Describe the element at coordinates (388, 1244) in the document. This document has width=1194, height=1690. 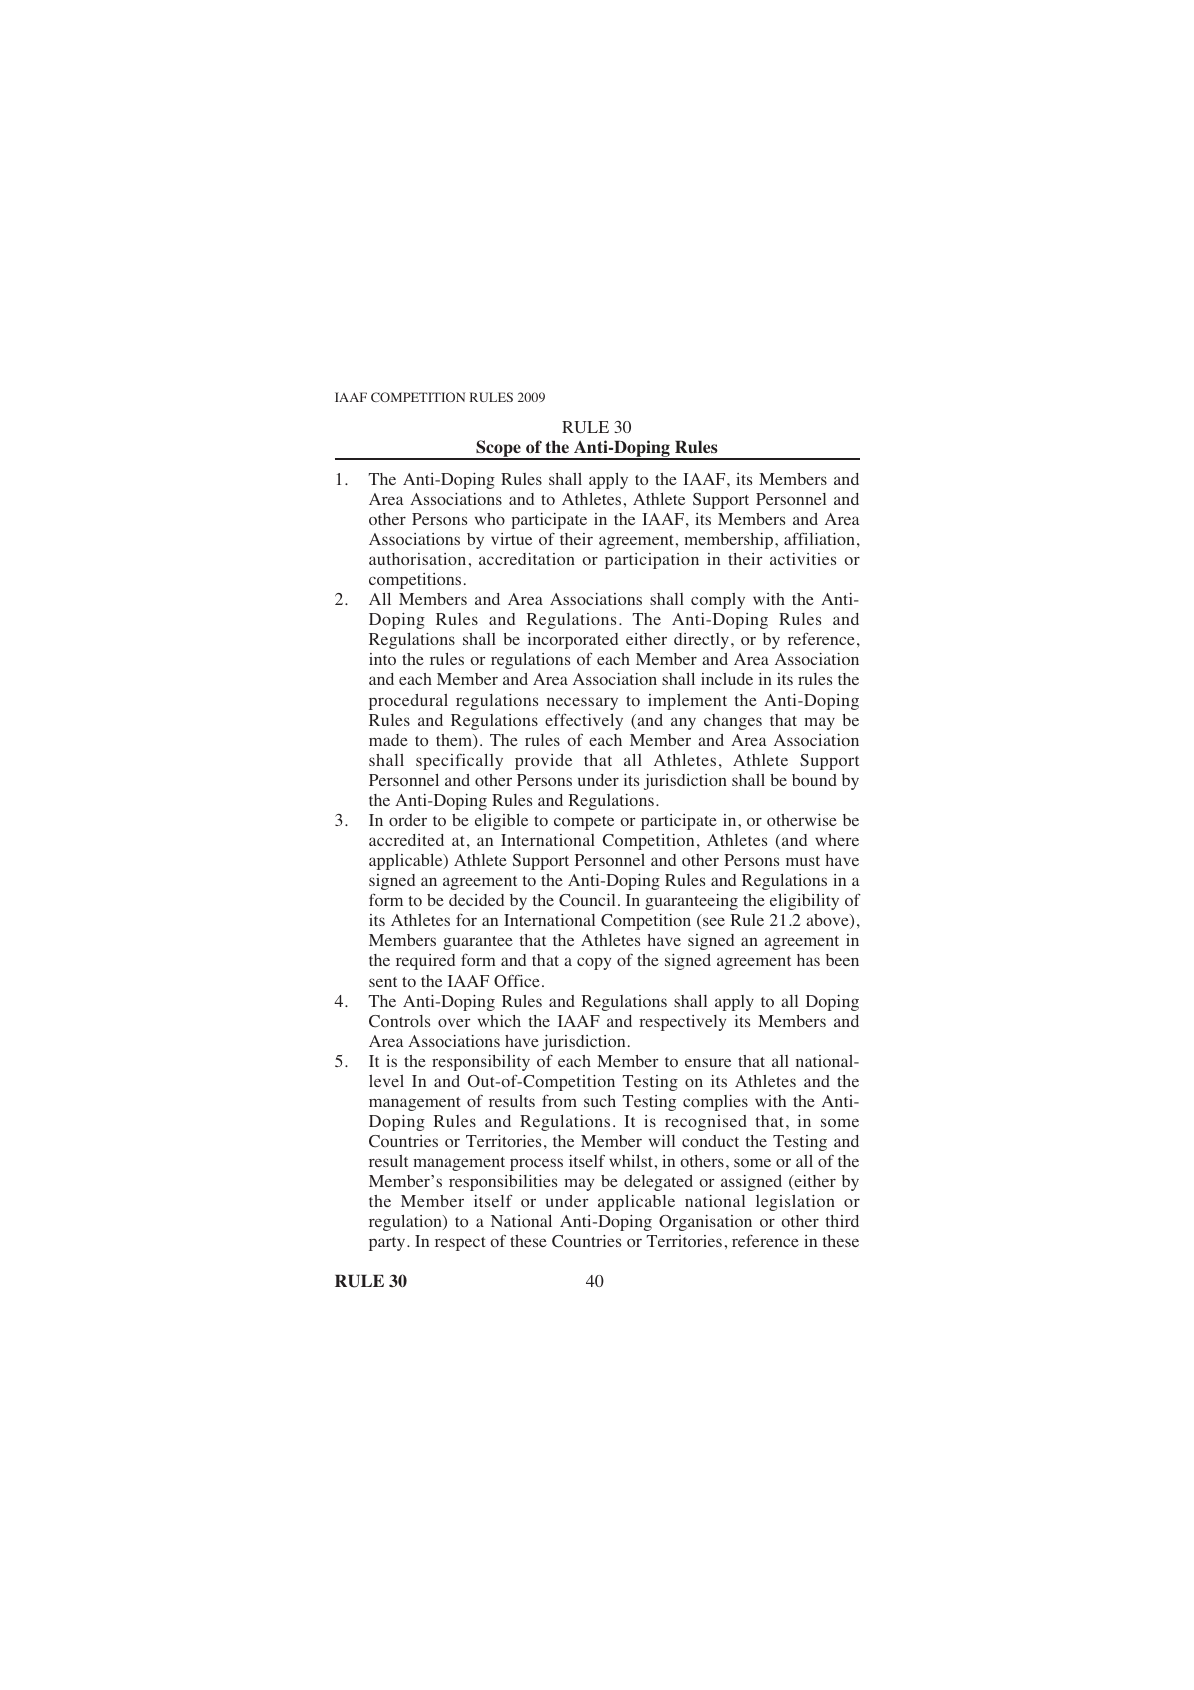
I see `party` at that location.
